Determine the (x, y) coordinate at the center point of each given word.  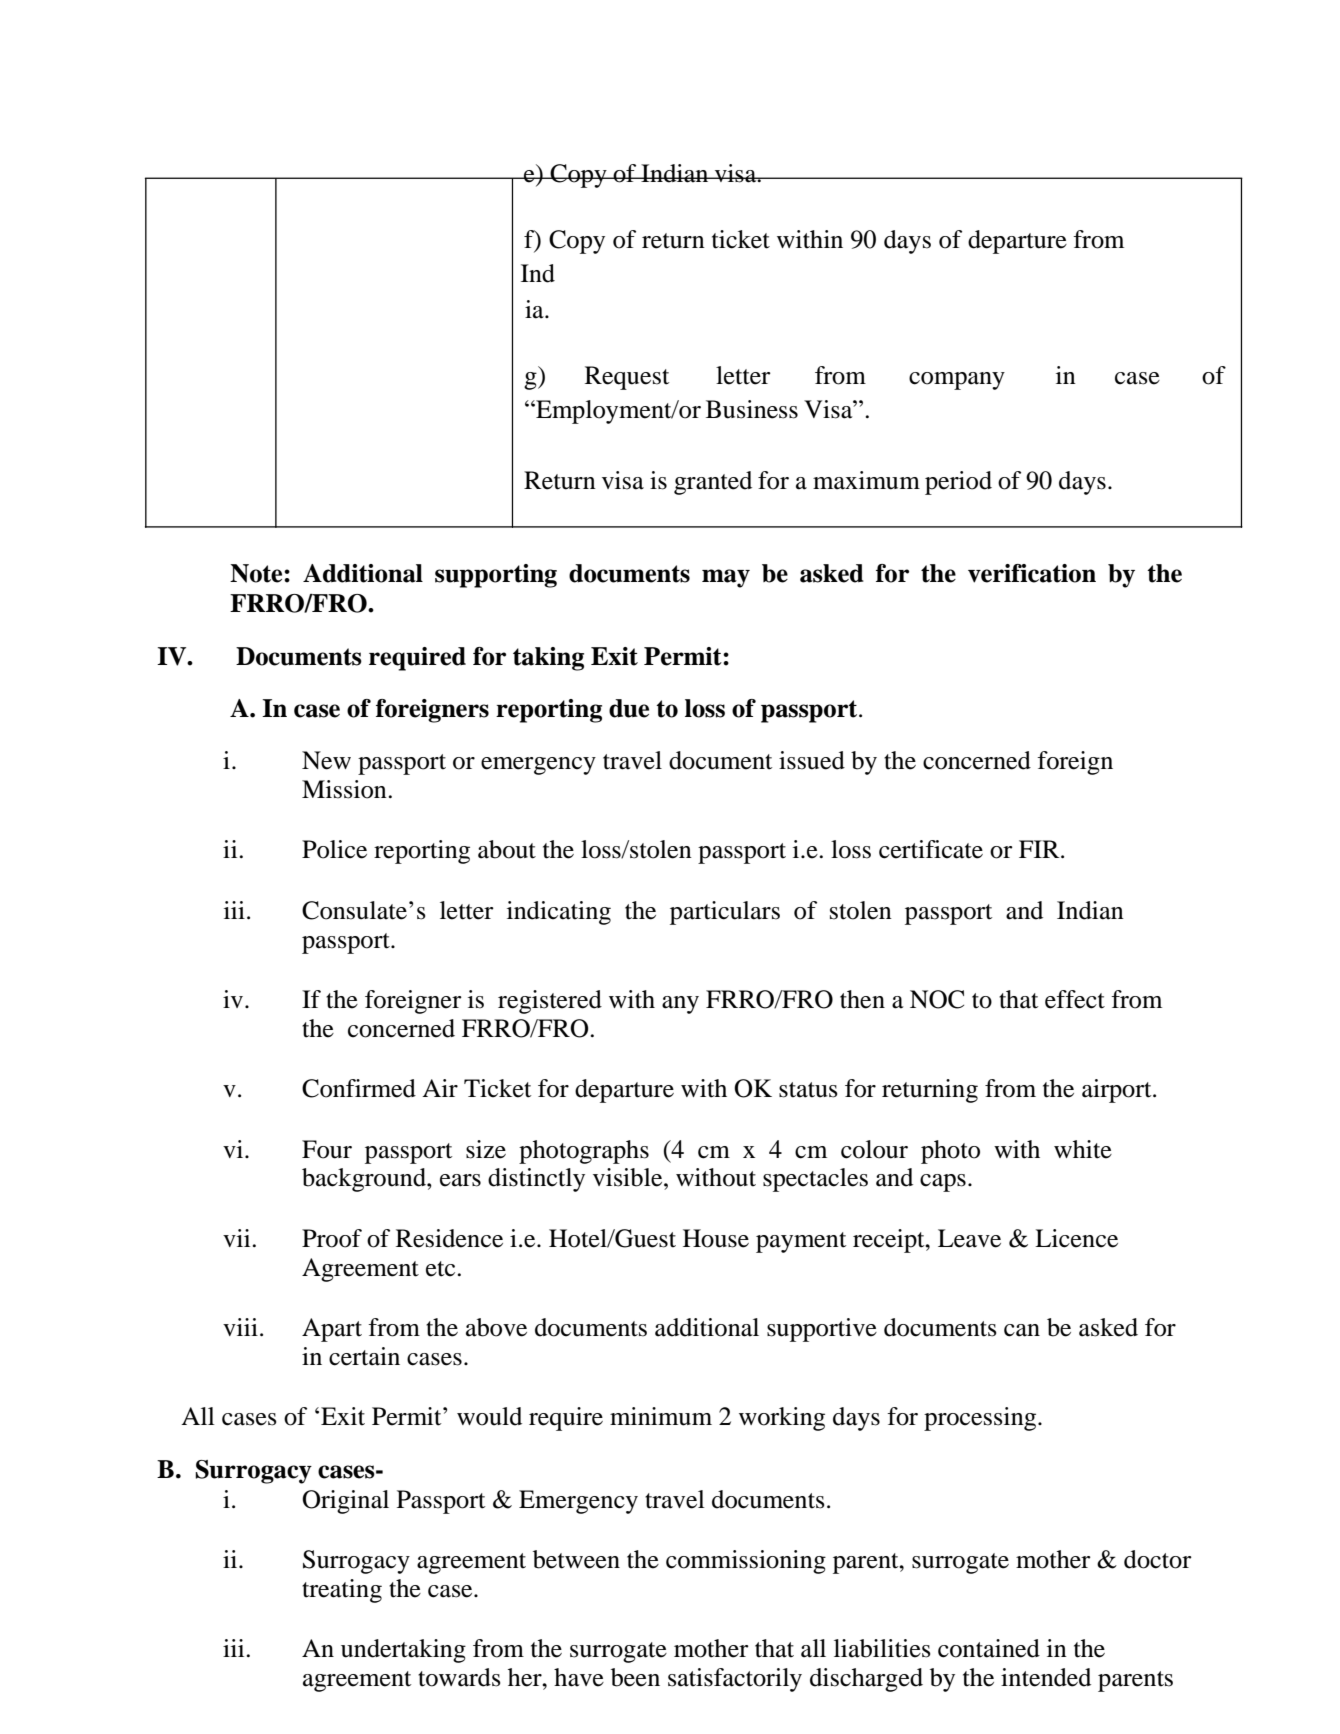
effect (1075, 999)
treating (342, 1591)
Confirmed (359, 1088)
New (326, 760)
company (957, 381)
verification (1032, 573)
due (629, 708)
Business (752, 409)
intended (1046, 1677)
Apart (332, 1330)
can (1022, 1330)
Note (257, 573)
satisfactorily (735, 1680)
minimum (661, 1416)
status (808, 1090)
